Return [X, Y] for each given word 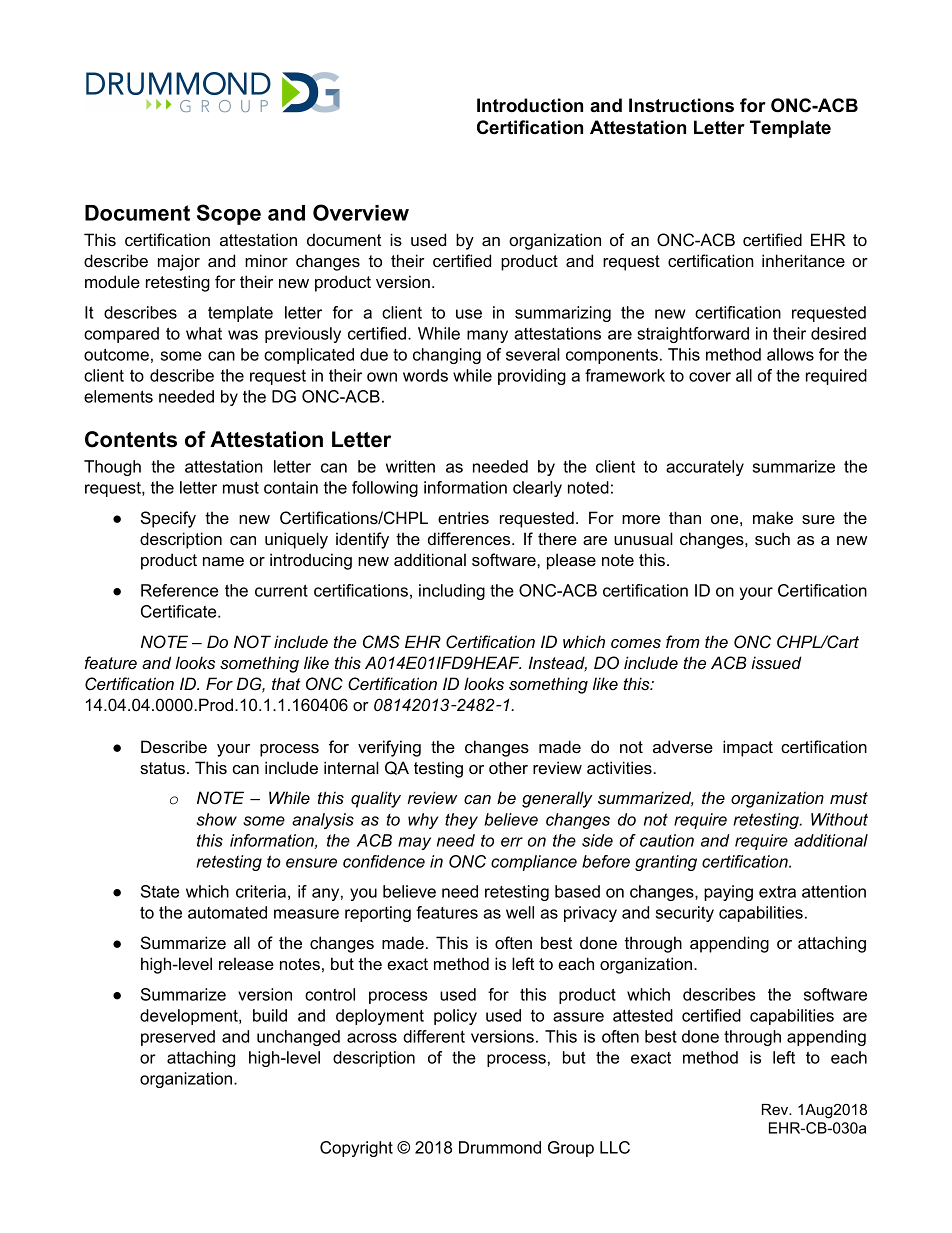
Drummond [500, 1147]
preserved [178, 1038]
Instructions [681, 105]
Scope [229, 214]
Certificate [180, 611]
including [452, 592]
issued [776, 662]
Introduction [530, 105]
